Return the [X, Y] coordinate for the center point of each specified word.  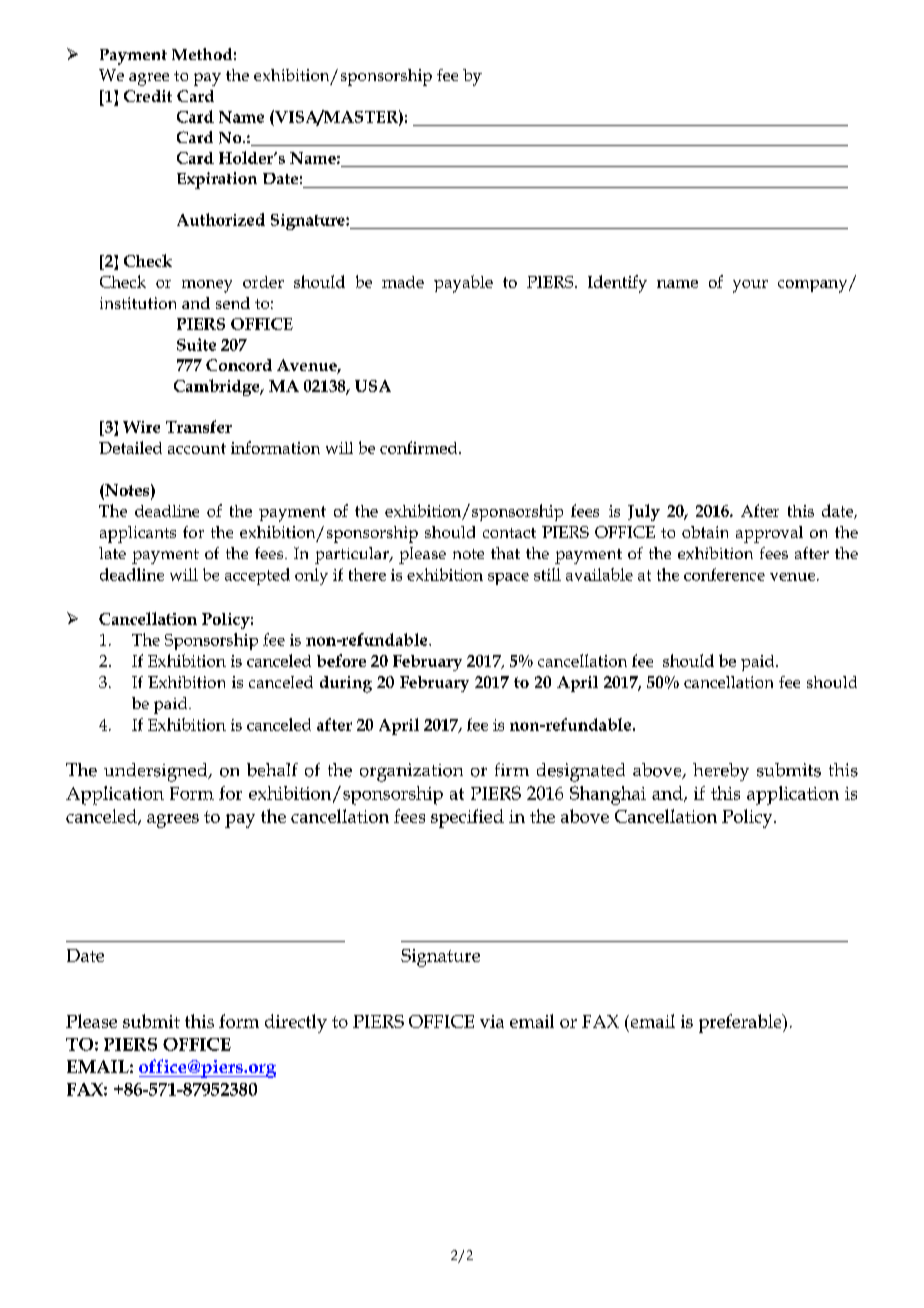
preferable [741, 1023]
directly [296, 1023]
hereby [721, 772]
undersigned [157, 772]
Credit [148, 96]
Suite [196, 344]
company [814, 286]
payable [463, 284]
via [492, 1021]
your [750, 286]
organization [411, 772]
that [505, 553]
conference [724, 574]
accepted [257, 576]
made [403, 282]
